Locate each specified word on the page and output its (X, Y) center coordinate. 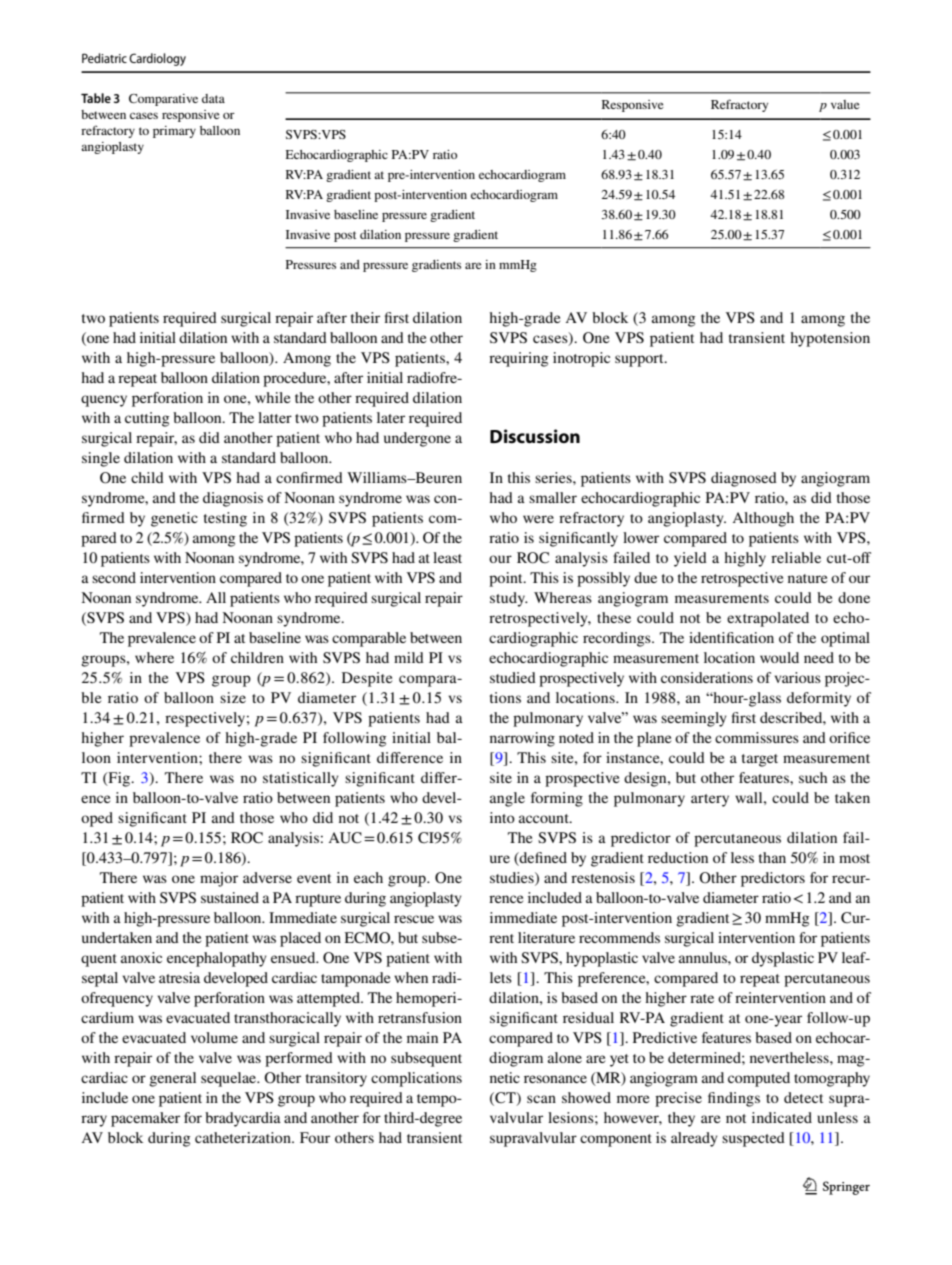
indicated (782, 1117)
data (213, 98)
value (845, 104)
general (172, 1079)
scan (541, 1099)
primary (174, 132)
